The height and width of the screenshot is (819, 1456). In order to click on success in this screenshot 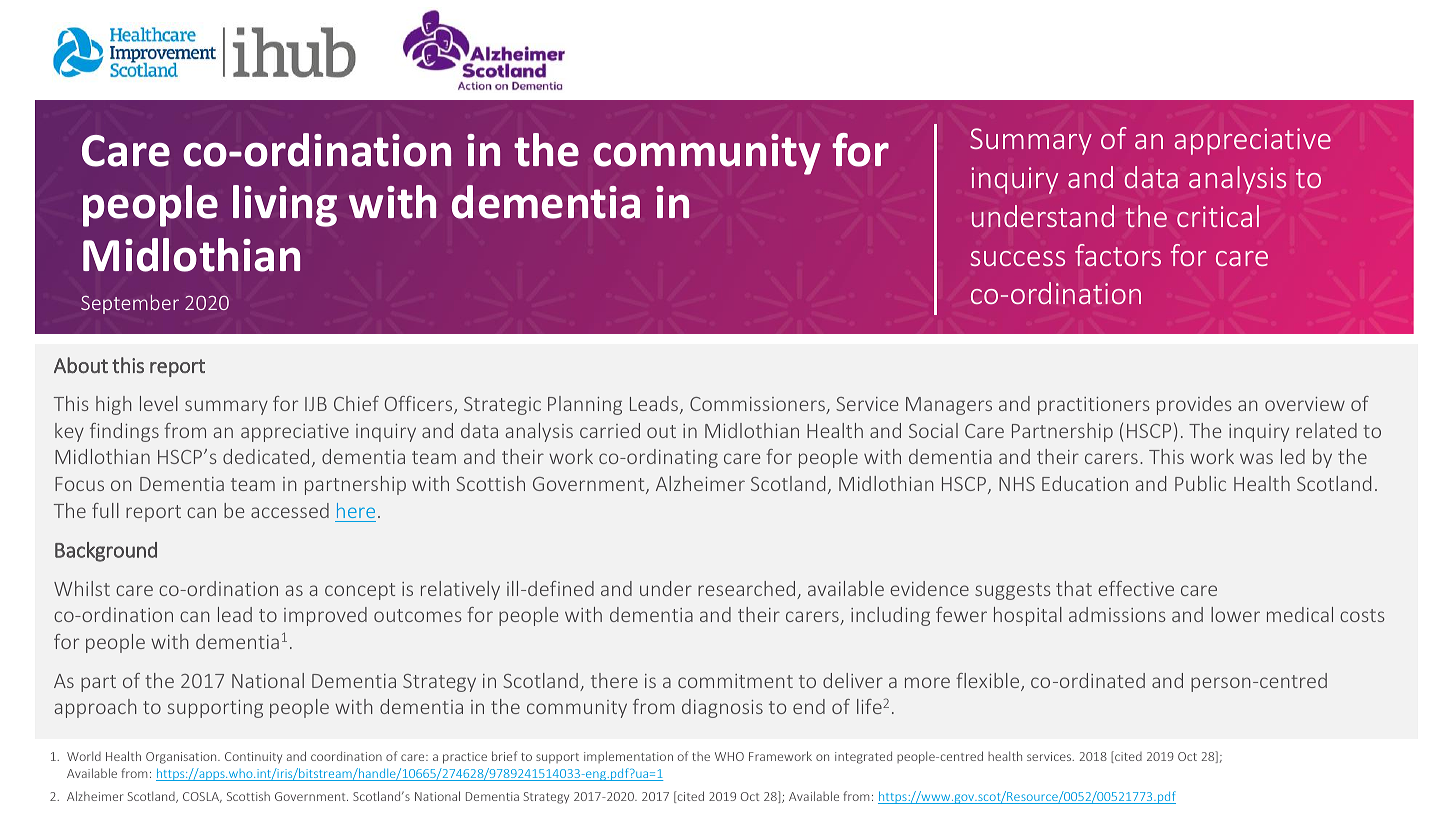, I will do `click(1018, 258)`.
